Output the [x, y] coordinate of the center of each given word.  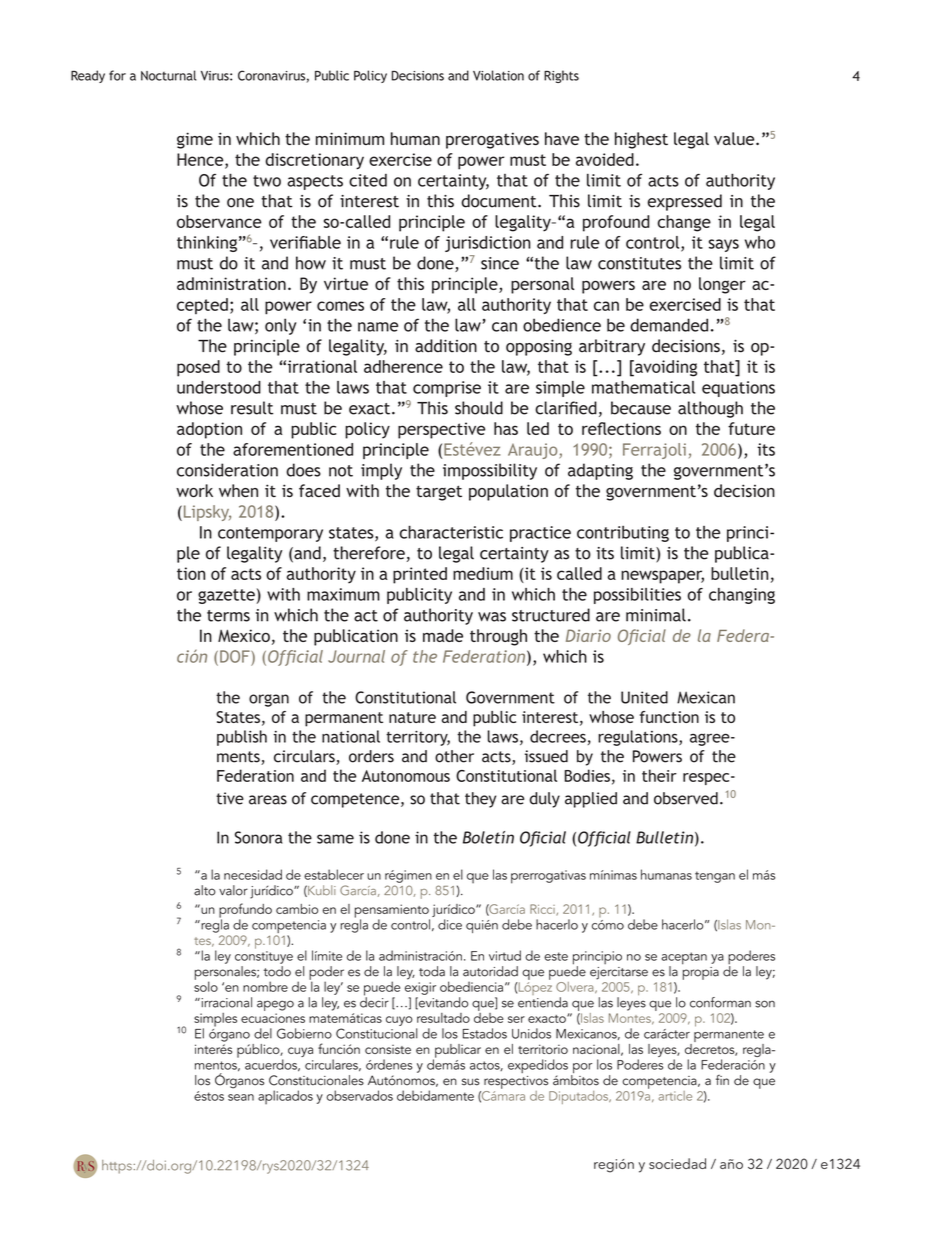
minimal [656, 615]
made [443, 635]
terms [228, 616]
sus [471, 1082]
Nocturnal [168, 75]
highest [641, 140]
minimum [350, 138]
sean [241, 1097]
